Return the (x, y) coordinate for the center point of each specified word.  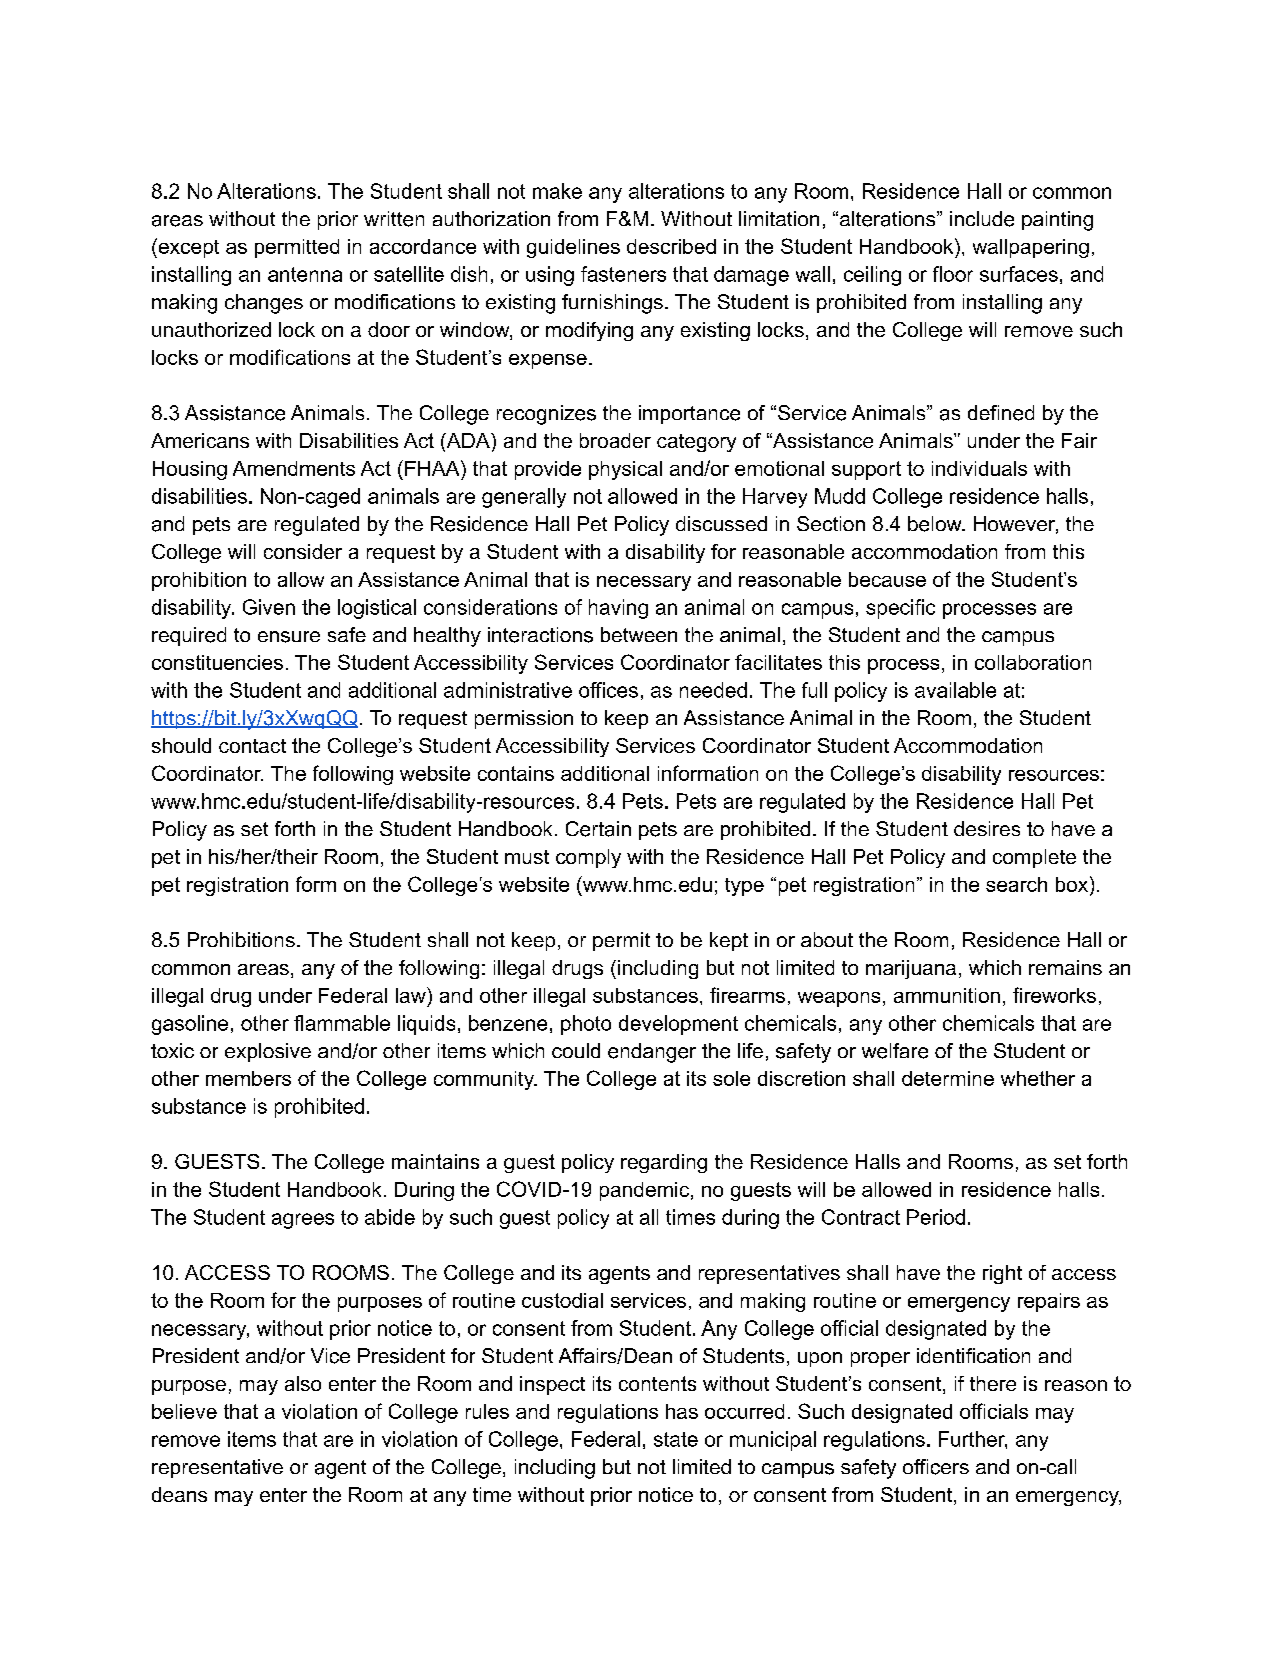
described (671, 246)
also (303, 1383)
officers (936, 1467)
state (676, 1439)
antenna (305, 274)
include (982, 219)
